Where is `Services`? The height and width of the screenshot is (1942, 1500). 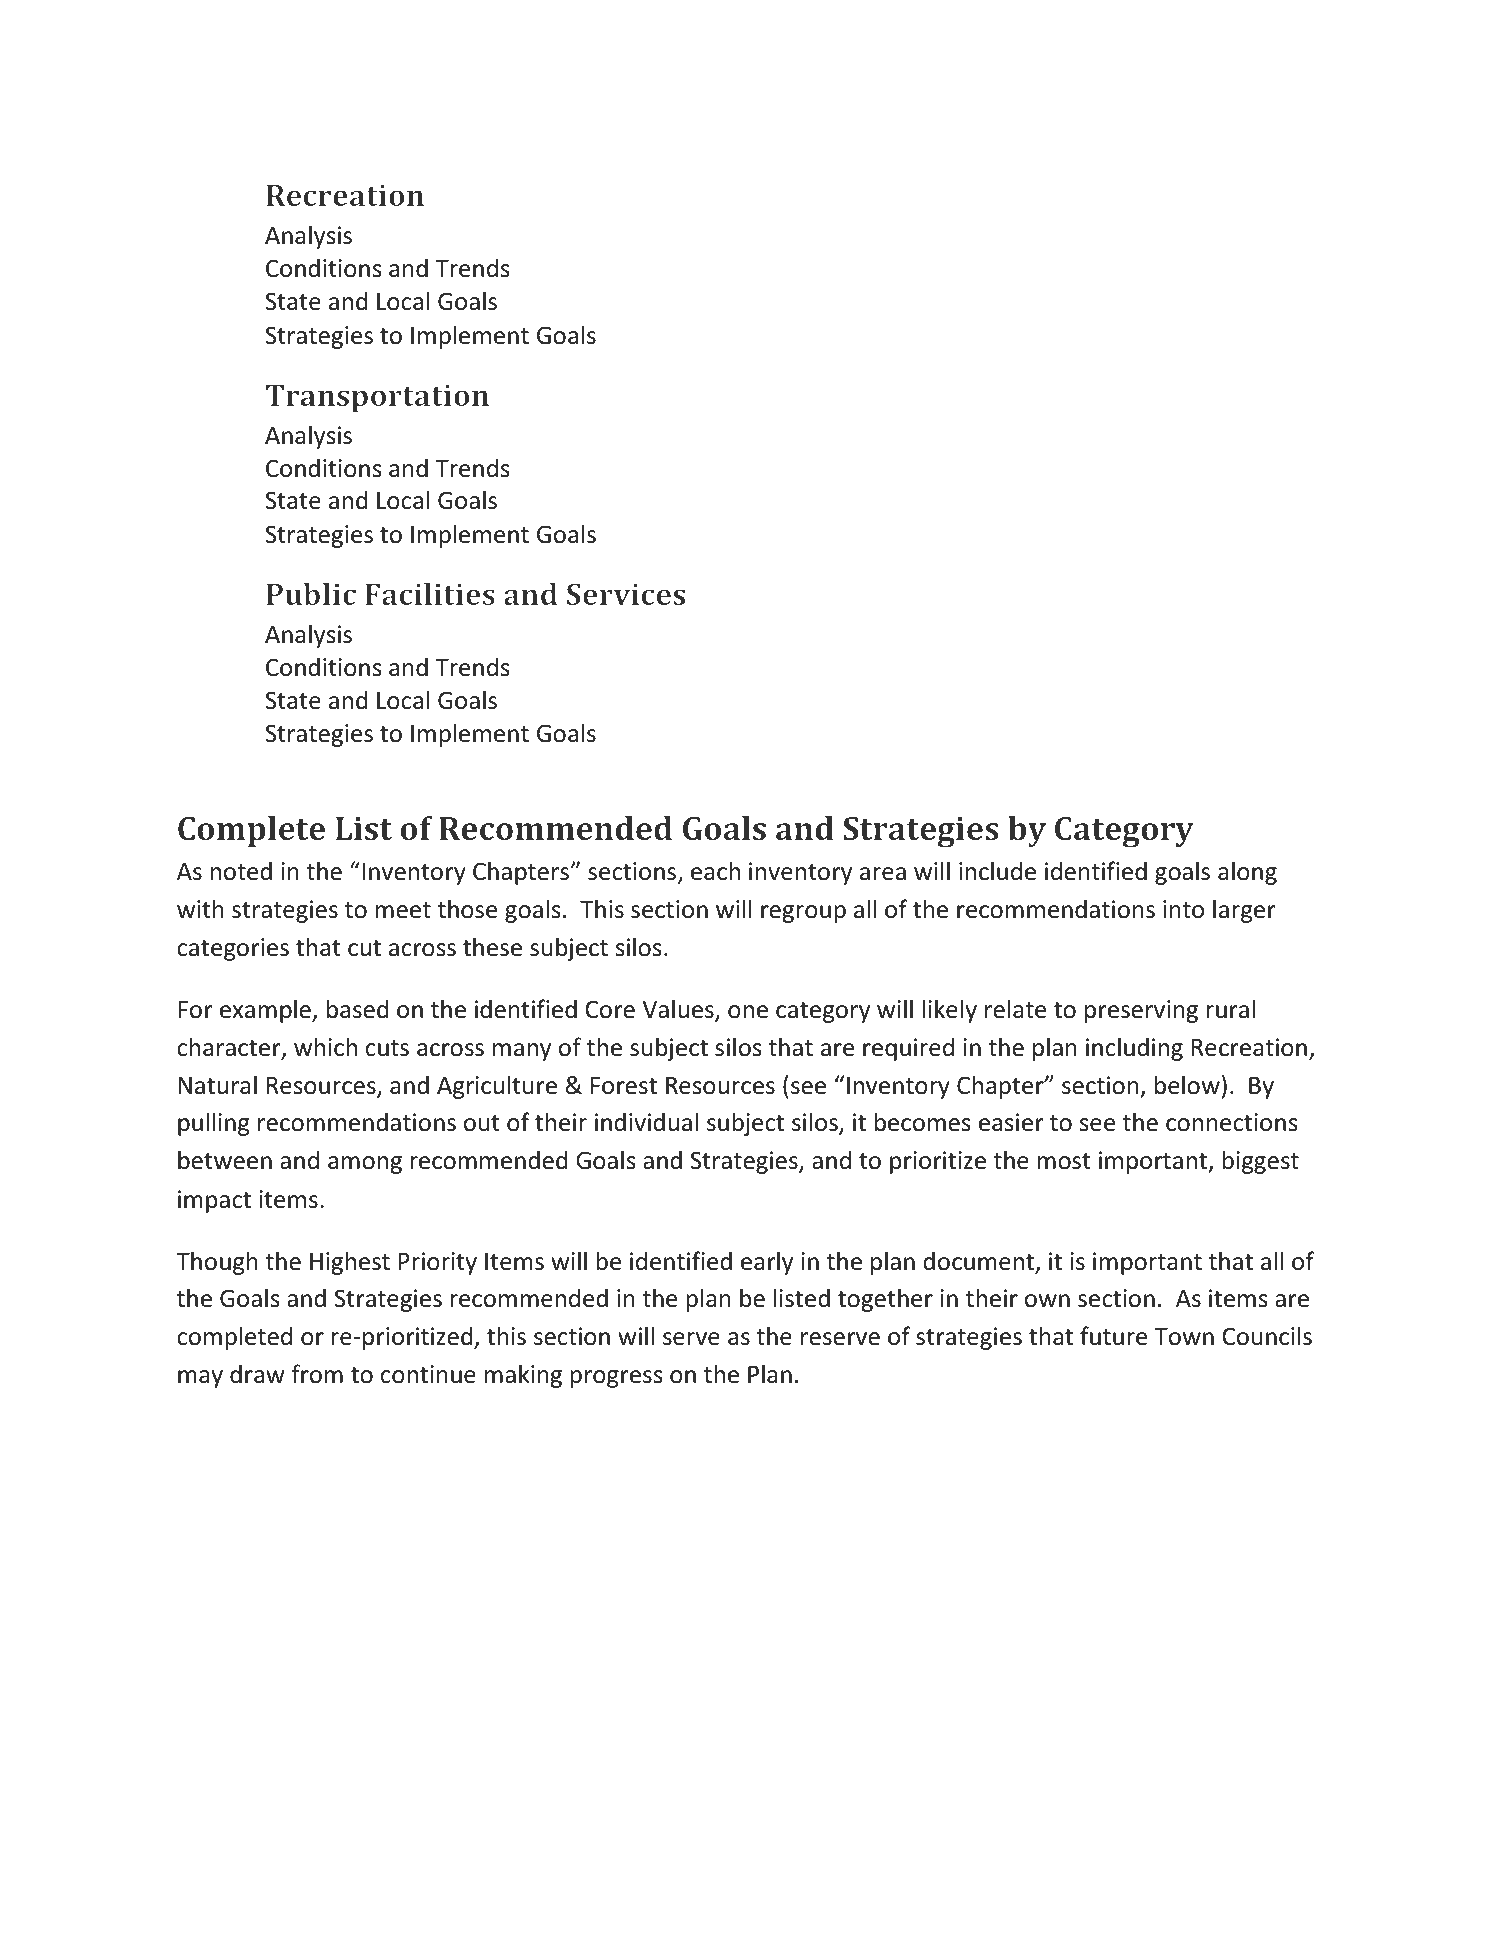 Services is located at coordinates (626, 594).
